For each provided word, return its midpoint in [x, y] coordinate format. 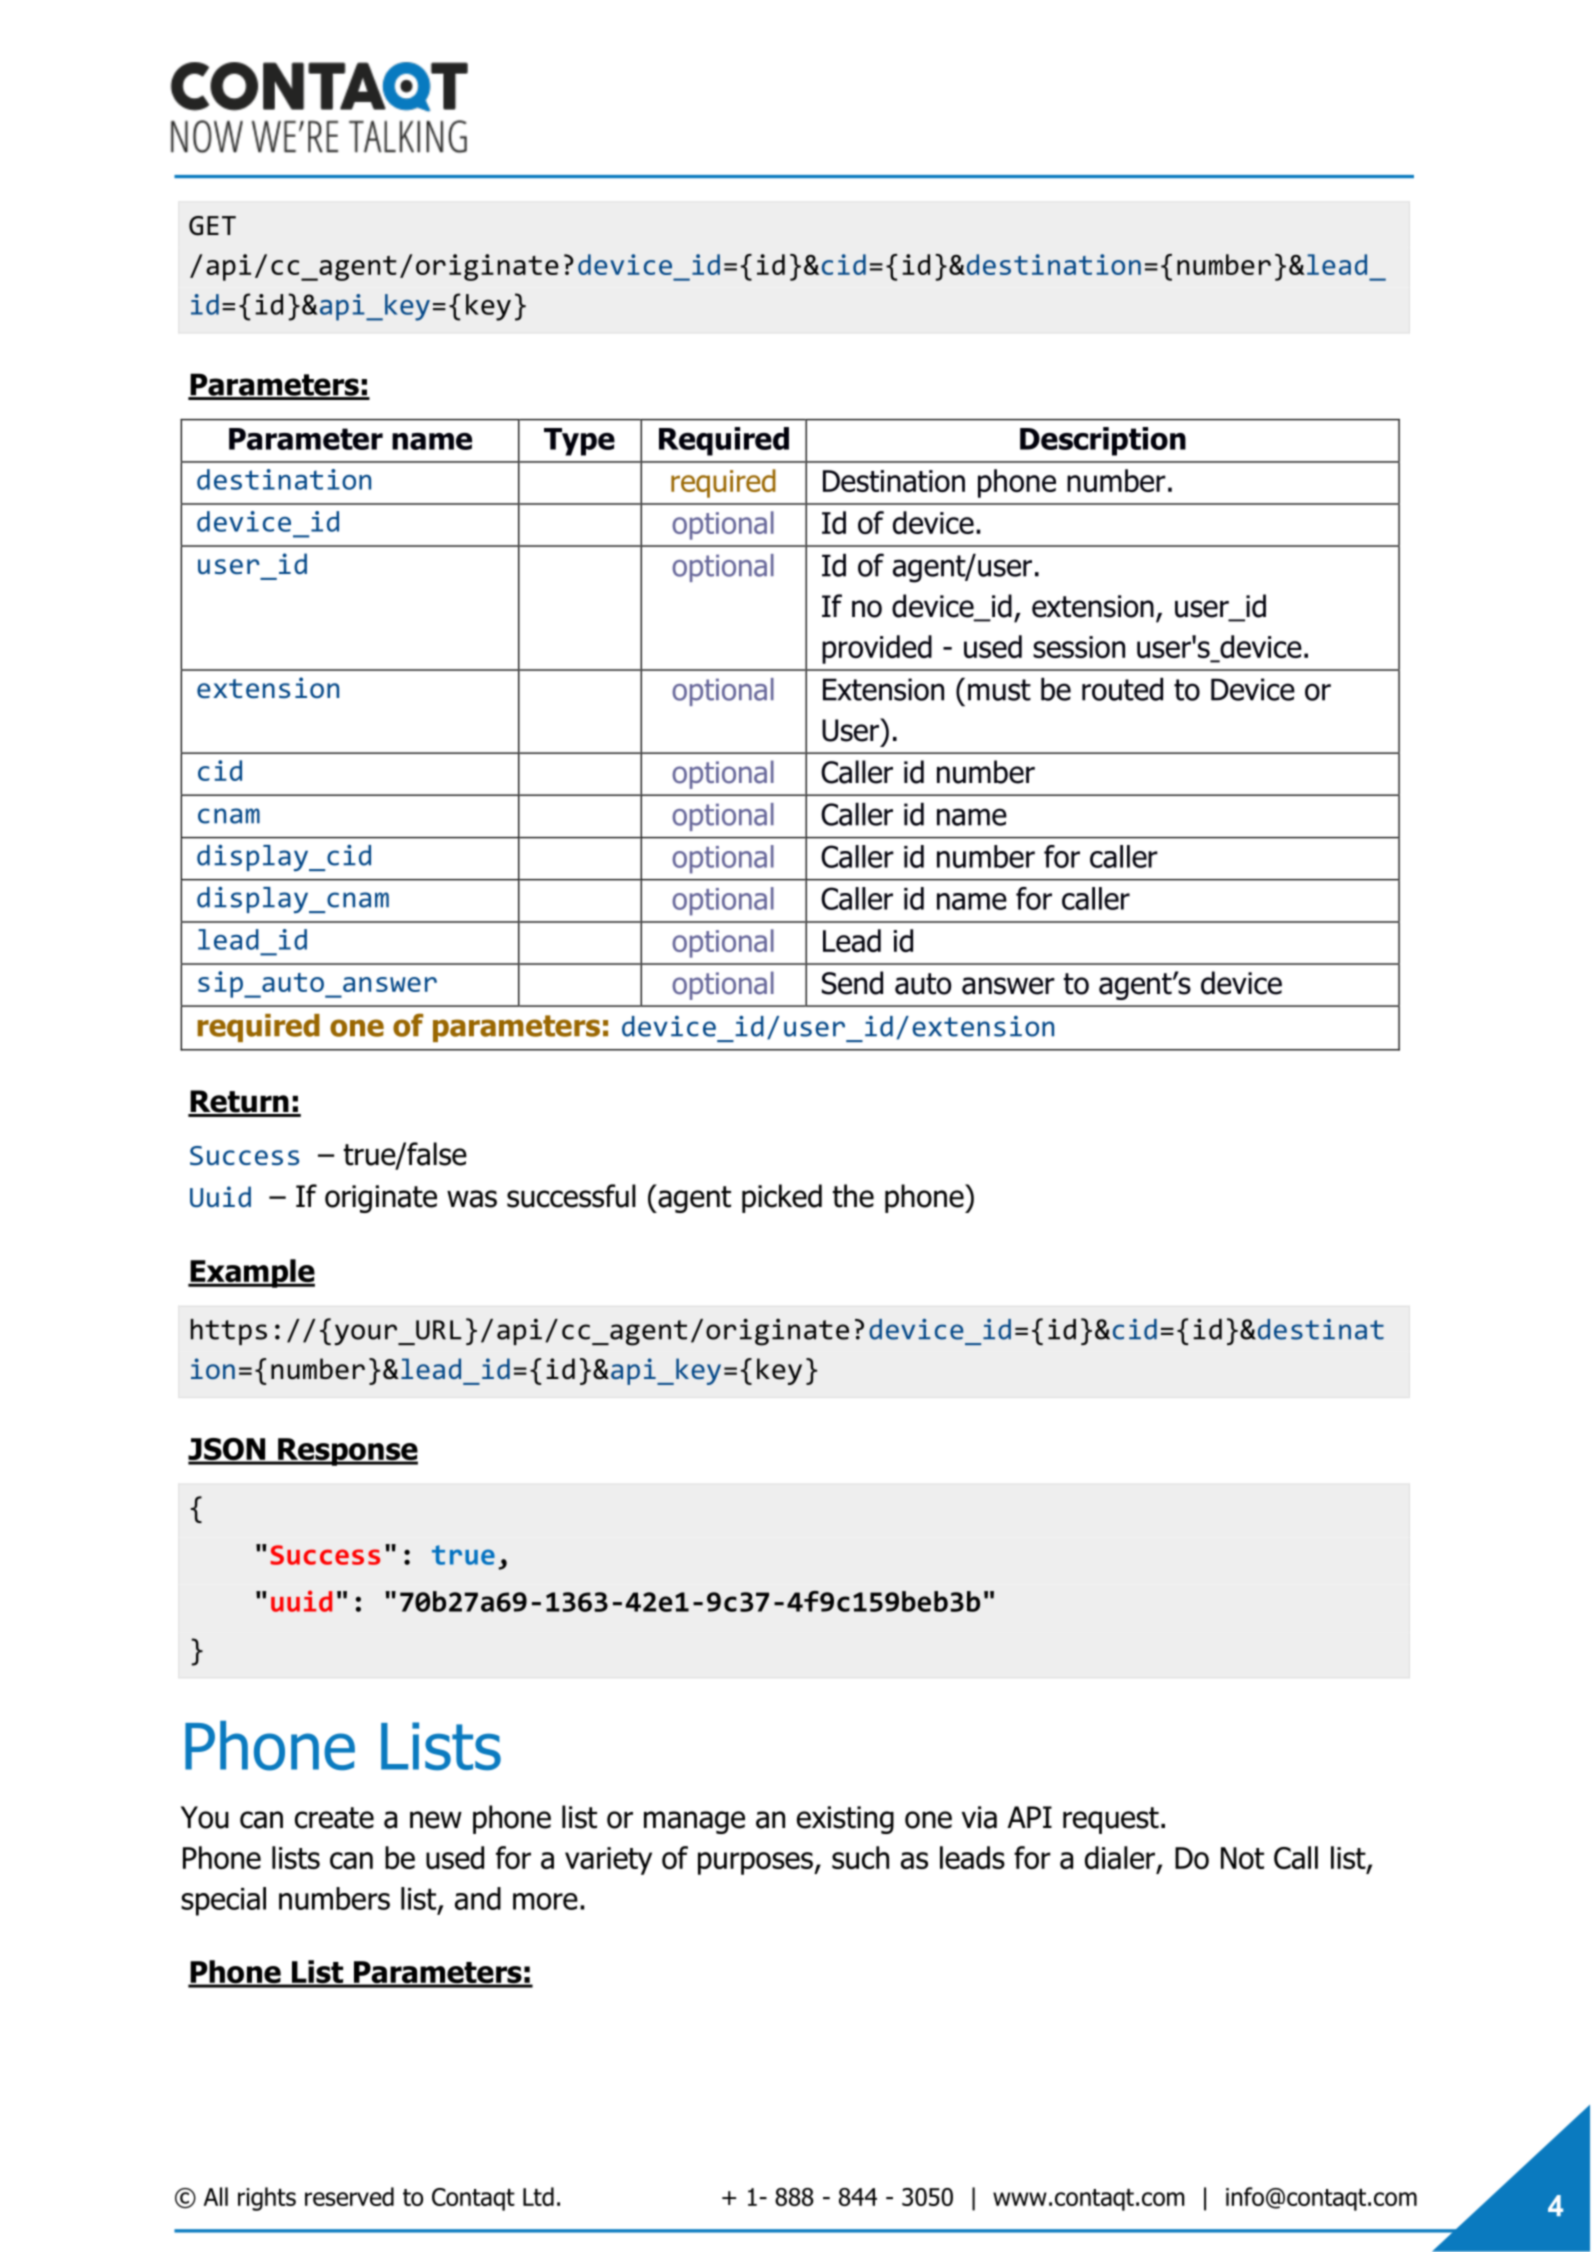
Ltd [538, 2196]
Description [1103, 441]
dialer [1121, 1859]
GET [212, 226]
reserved [349, 2196]
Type [579, 442]
